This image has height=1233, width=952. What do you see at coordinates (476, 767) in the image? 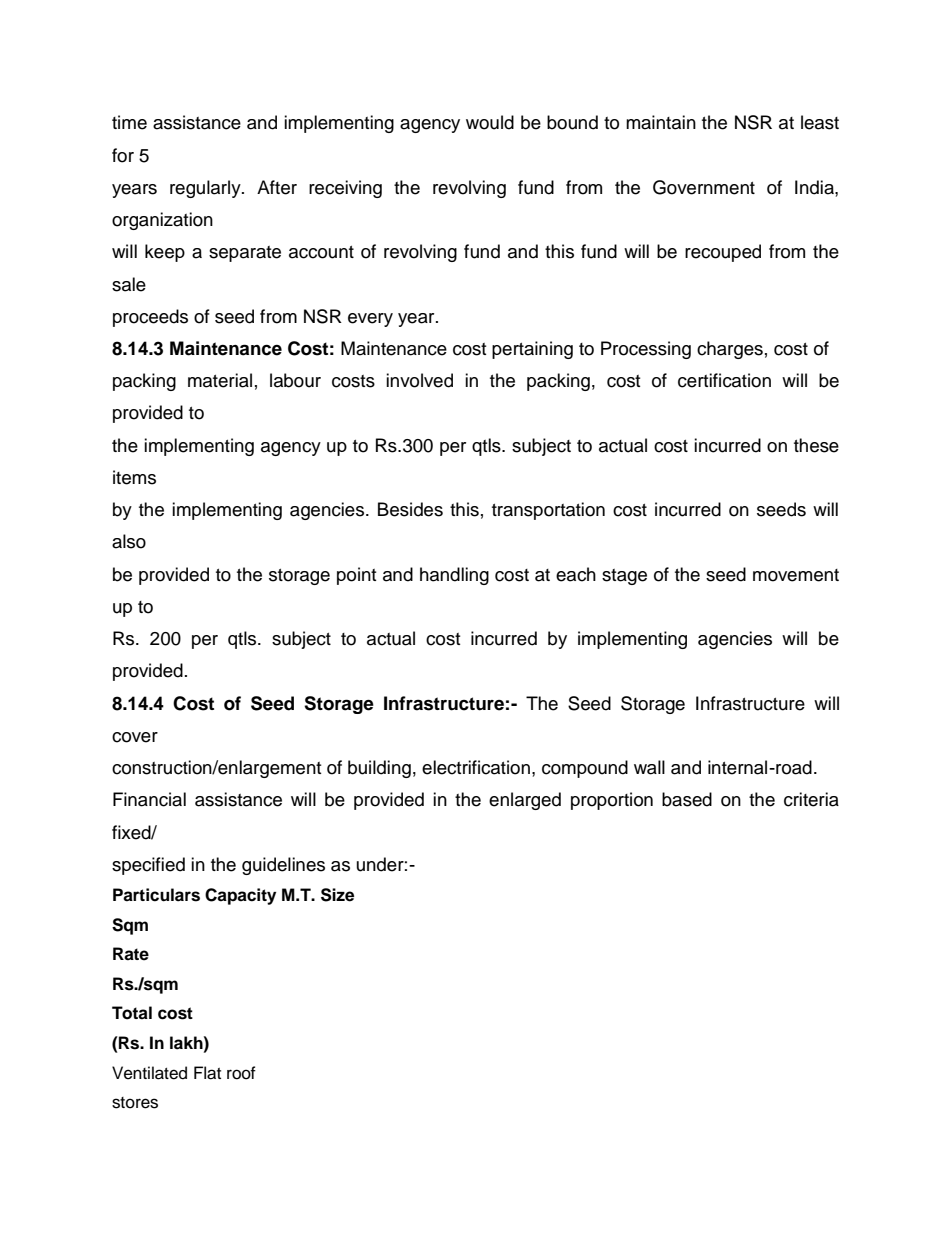
I see `electrification` at bounding box center [476, 767].
